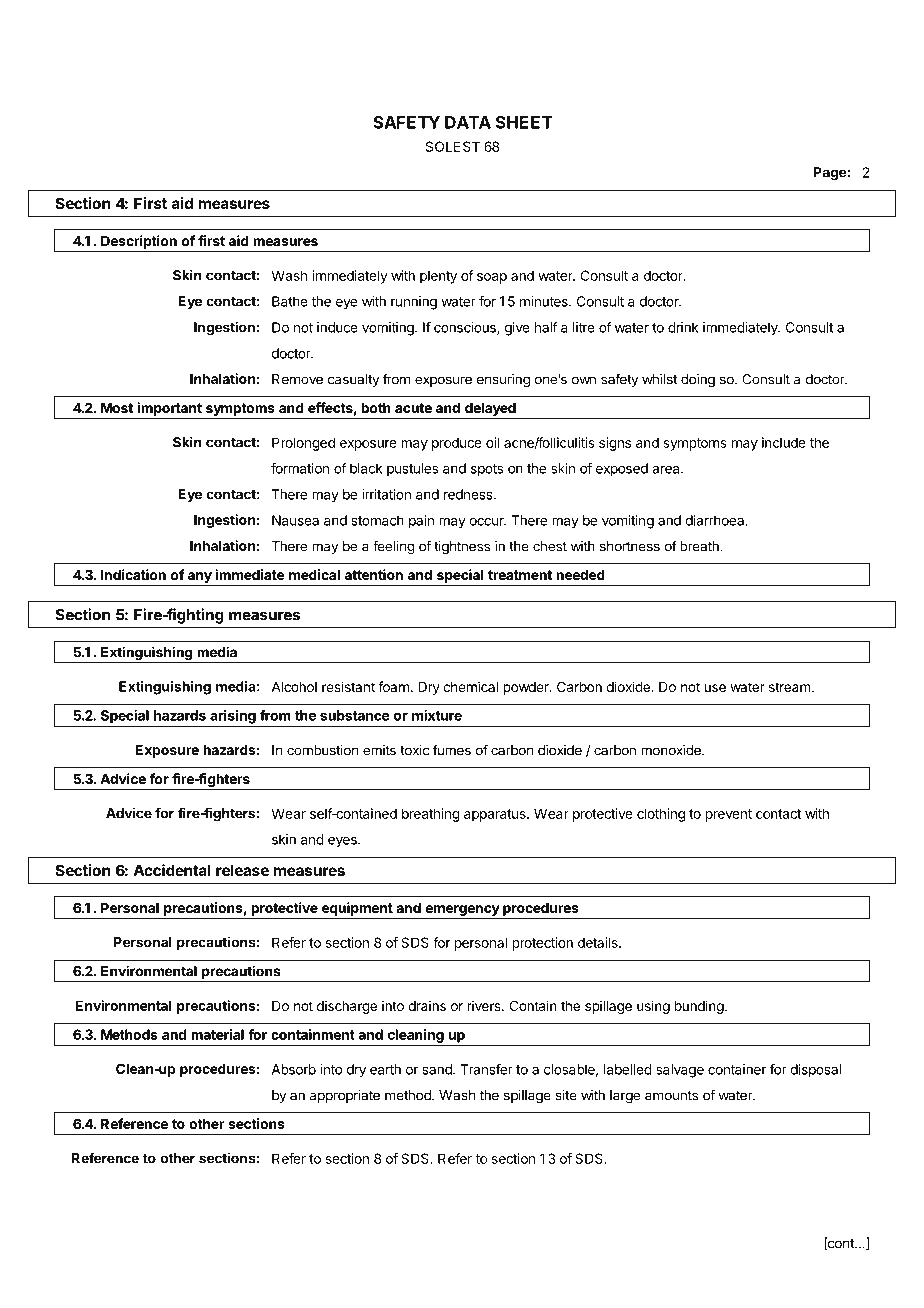  I want to click on any, so click(199, 579).
